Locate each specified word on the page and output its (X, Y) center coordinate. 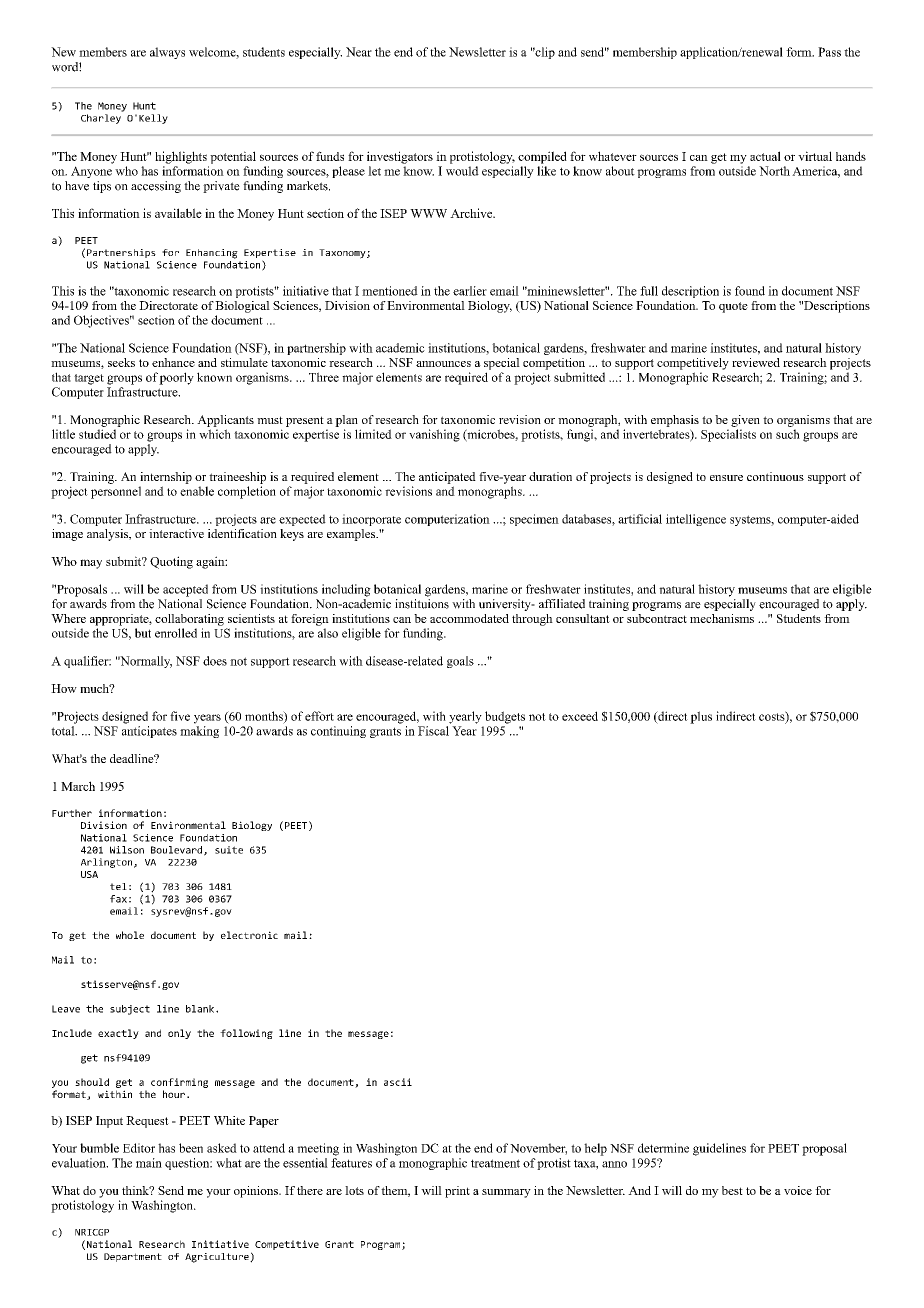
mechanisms (722, 618)
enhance (173, 362)
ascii (398, 1082)
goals (460, 662)
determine (663, 1148)
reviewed (756, 362)
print (457, 1192)
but (143, 633)
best (732, 1190)
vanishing (434, 435)
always (167, 53)
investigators (400, 157)
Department (133, 1257)
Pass (829, 52)
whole (130, 935)
